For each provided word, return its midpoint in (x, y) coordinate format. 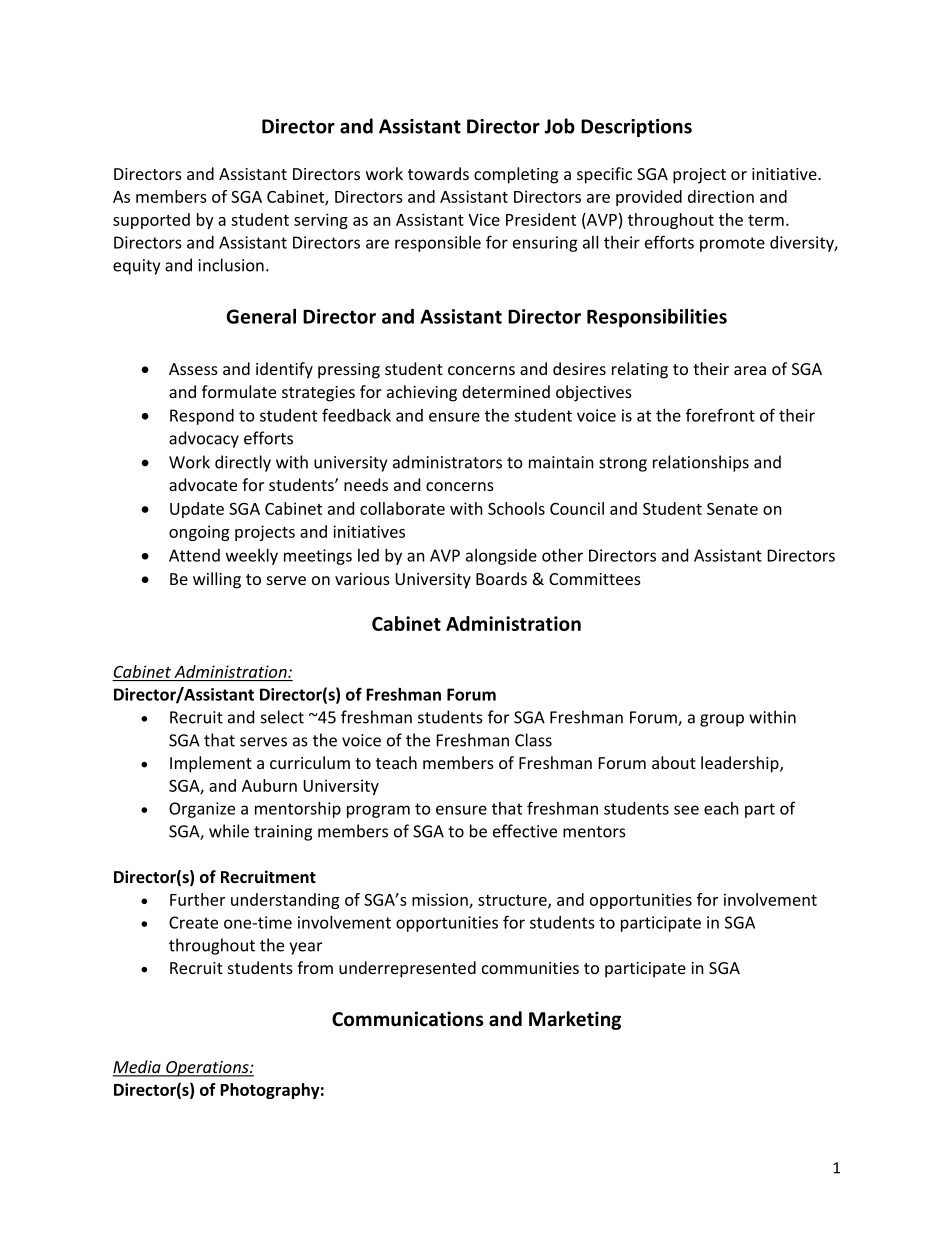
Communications (407, 1019)
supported (151, 221)
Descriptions (636, 128)
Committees (595, 579)
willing (217, 580)
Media (138, 1068)
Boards (501, 578)
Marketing (575, 1020)
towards (438, 173)
